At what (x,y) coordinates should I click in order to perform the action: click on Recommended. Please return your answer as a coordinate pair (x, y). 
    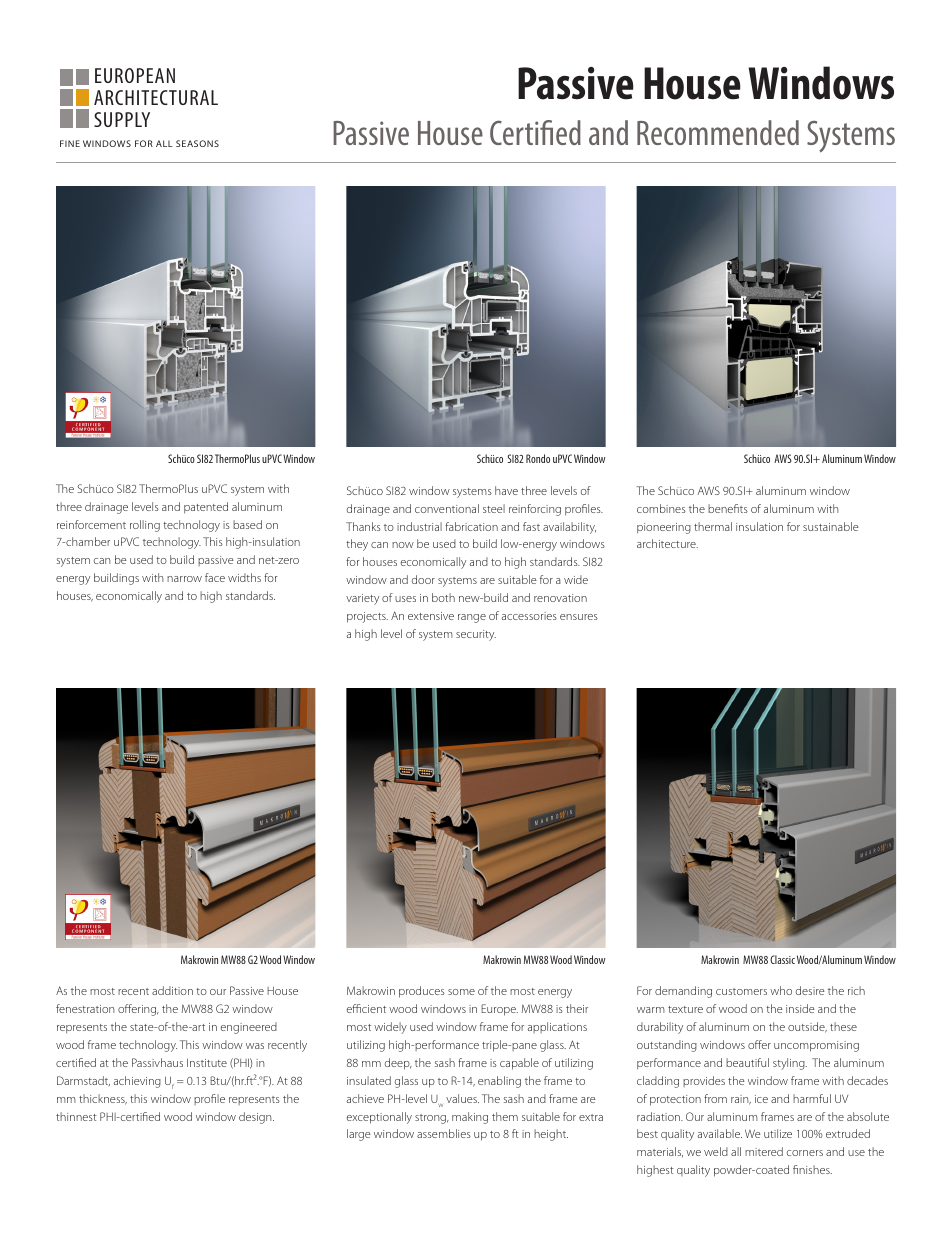
    Looking at the image, I should click on (718, 132).
